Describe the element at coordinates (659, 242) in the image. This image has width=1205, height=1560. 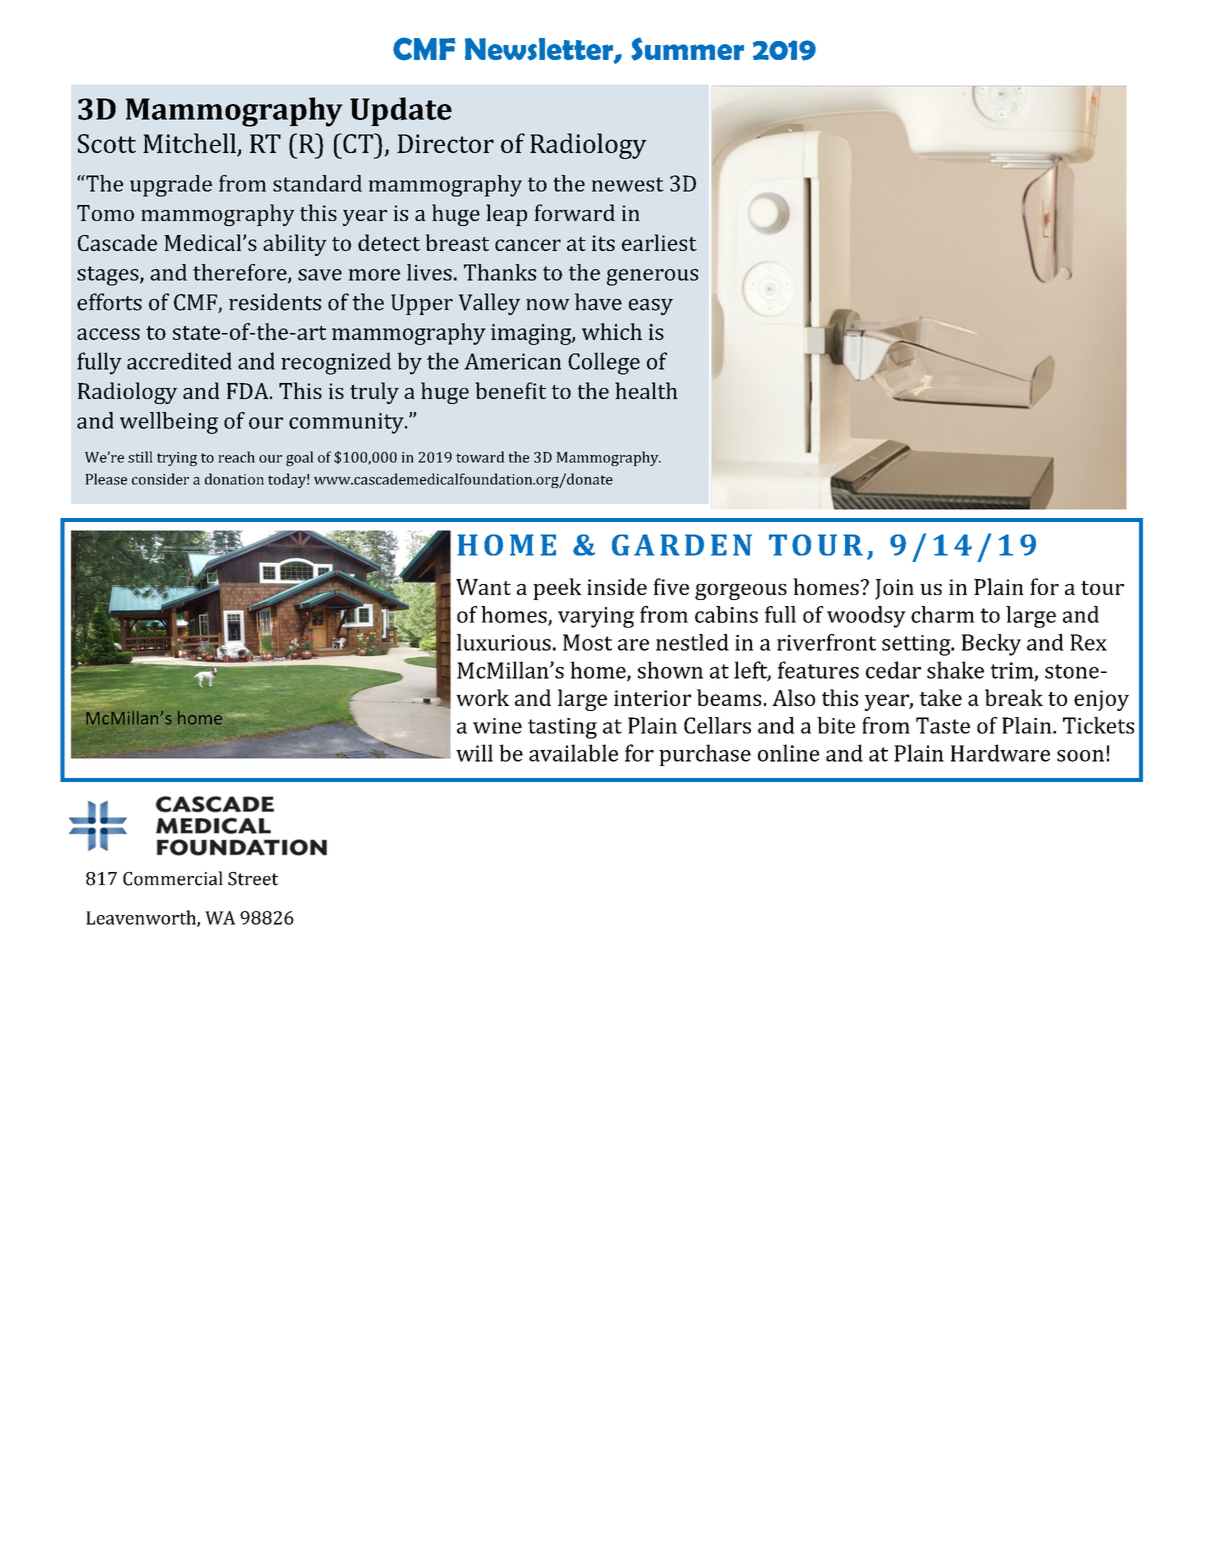
I see `earliest` at that location.
